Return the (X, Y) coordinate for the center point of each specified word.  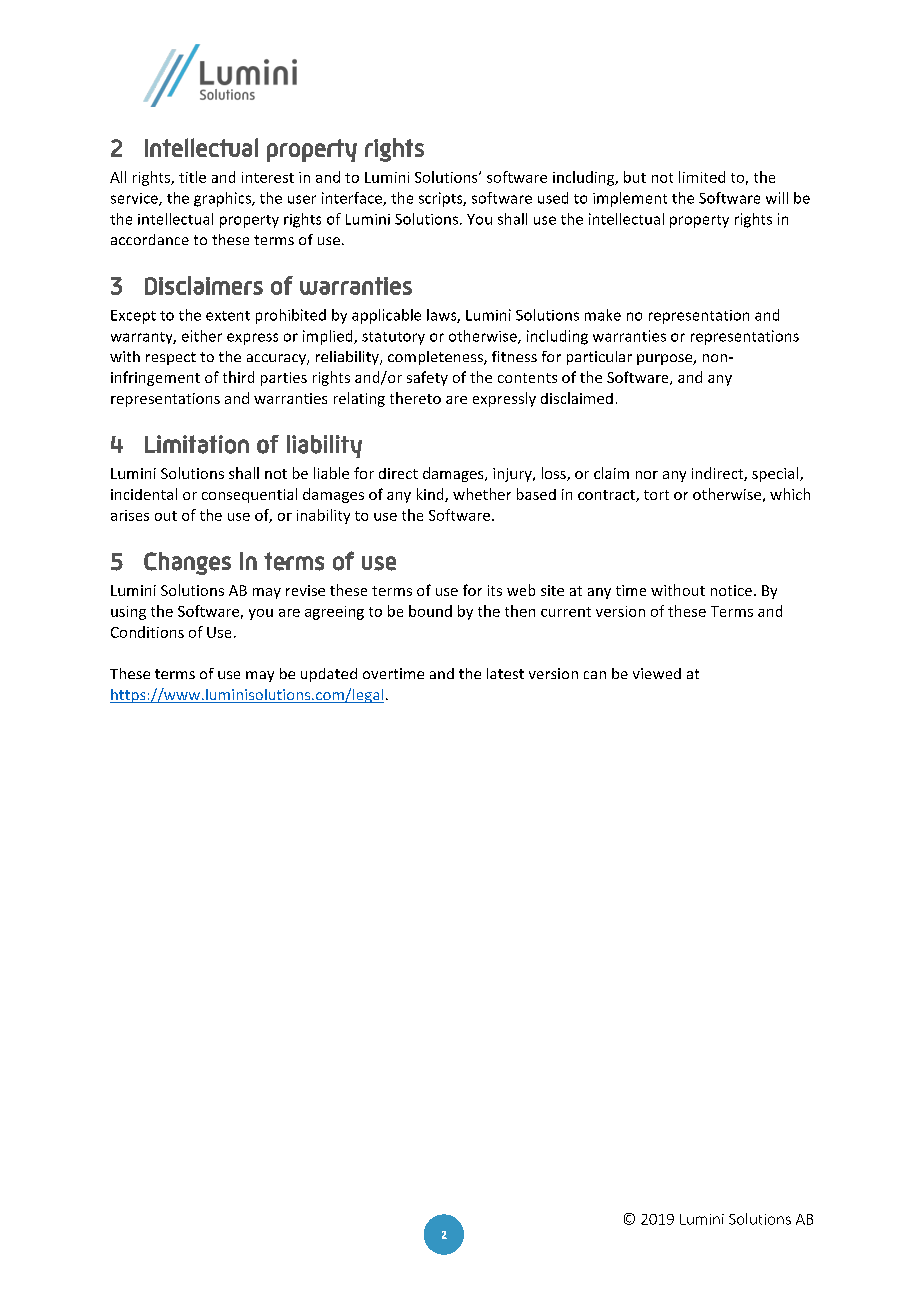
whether (482, 494)
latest (505, 673)
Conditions (147, 632)
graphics (223, 199)
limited (702, 177)
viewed (657, 673)
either (202, 336)
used (553, 198)
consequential (249, 495)
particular (599, 358)
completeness (436, 358)
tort (656, 495)
